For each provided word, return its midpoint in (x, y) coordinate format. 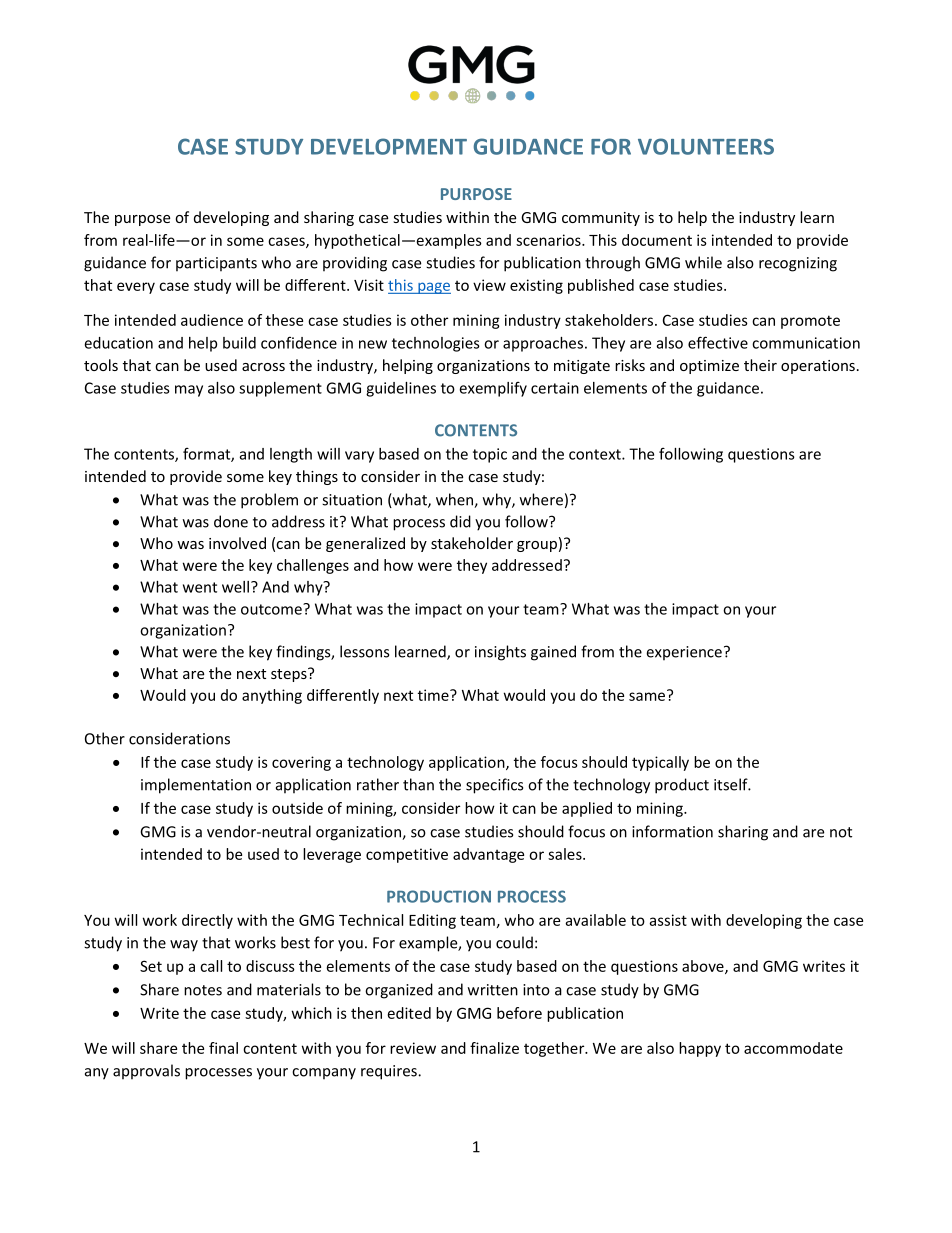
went (200, 587)
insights (500, 653)
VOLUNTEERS (706, 146)
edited (409, 1013)
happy (700, 1049)
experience (684, 653)
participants (216, 264)
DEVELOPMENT (389, 146)
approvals (146, 1072)
